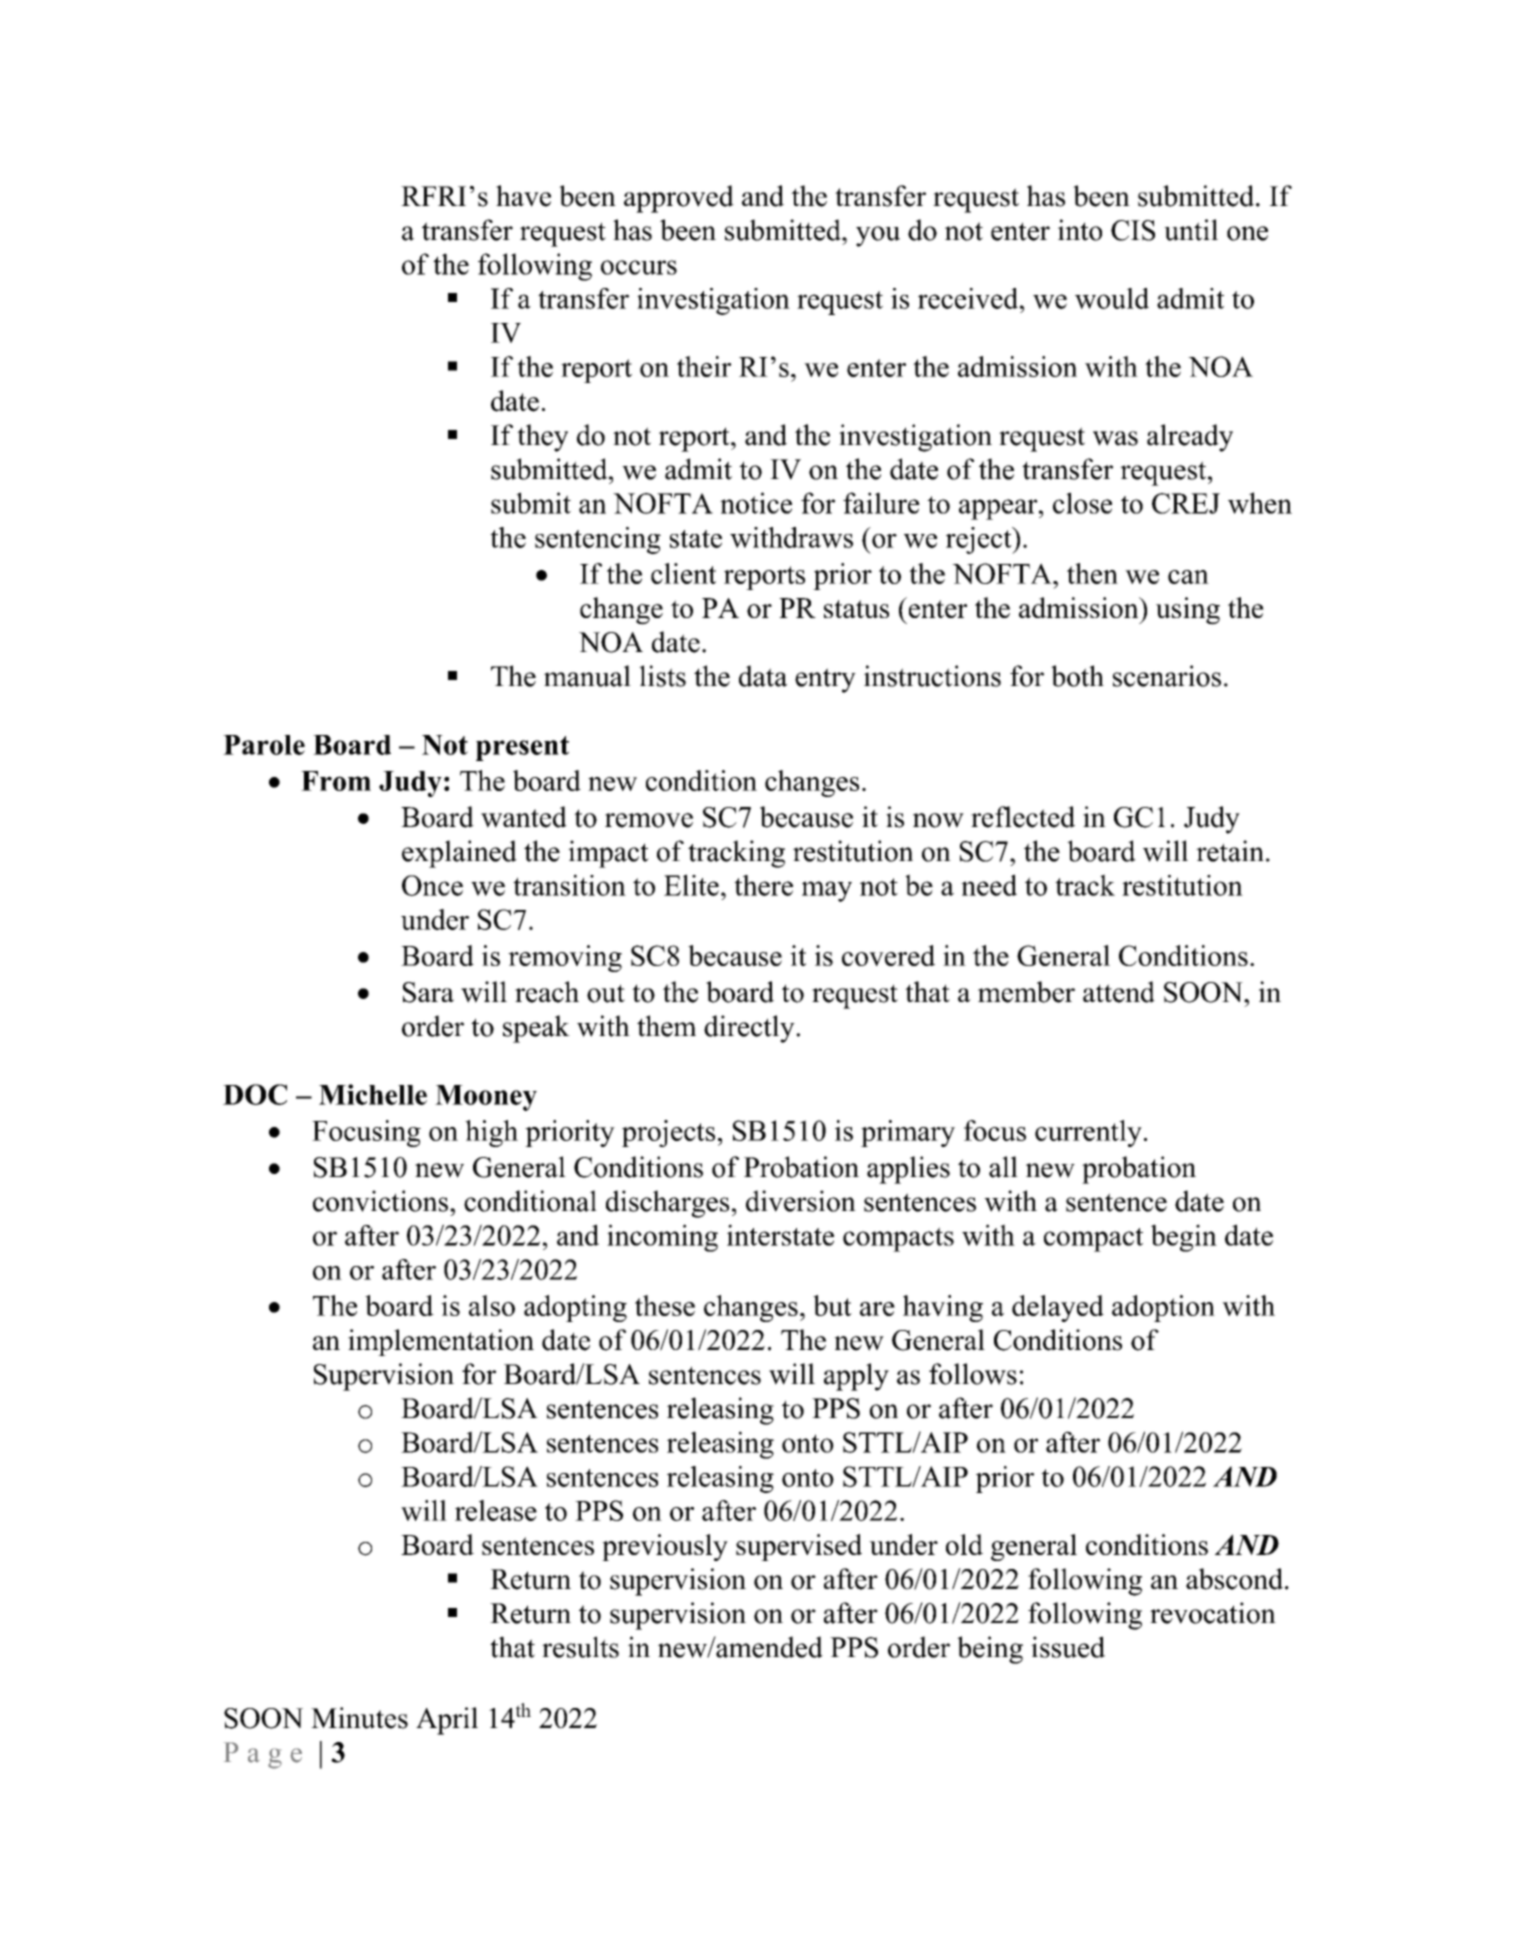 The width and height of the screenshot is (1515, 1960). Describe the element at coordinates (1068, 1647) in the screenshot. I see `issued` at that location.
